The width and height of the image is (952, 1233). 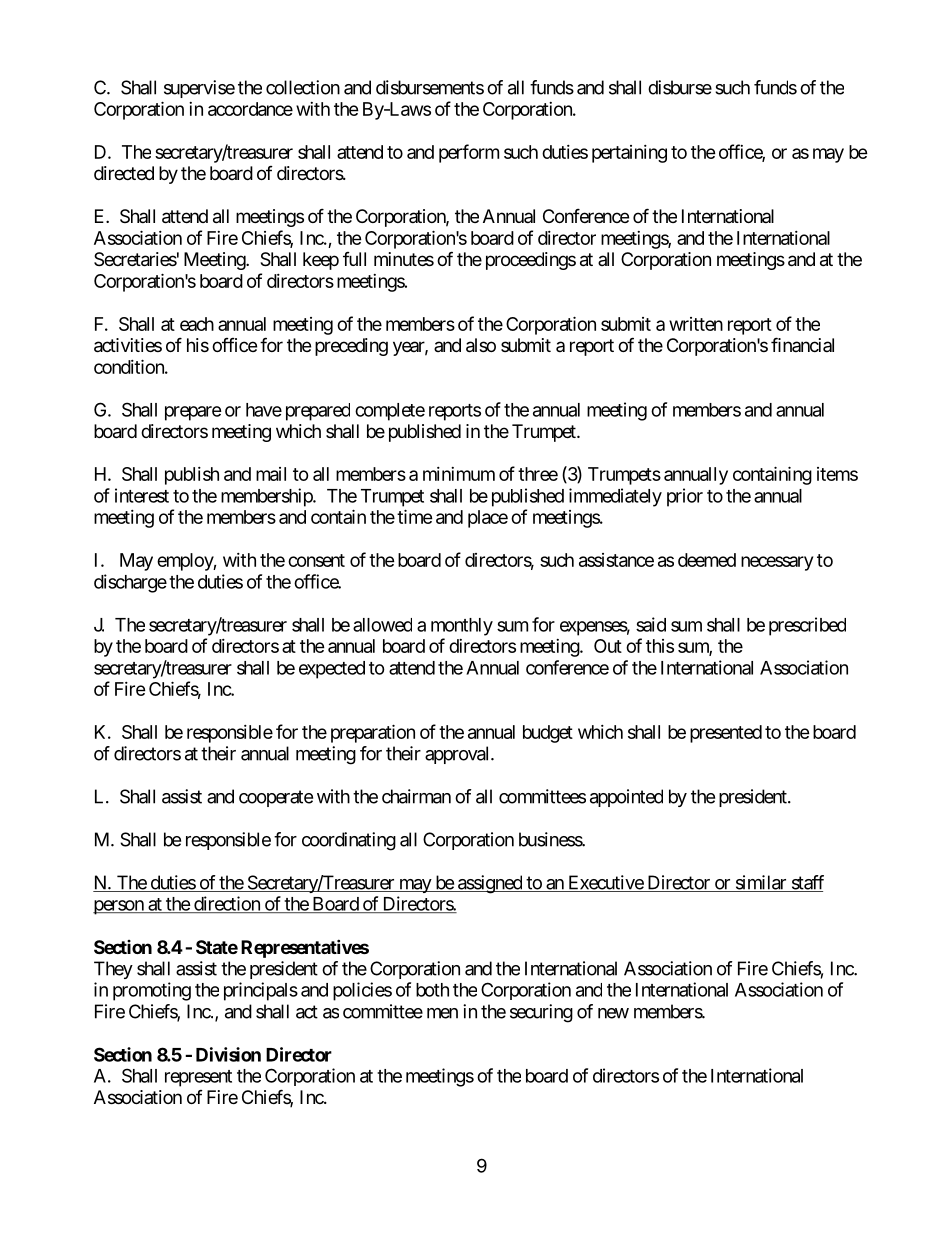 What do you see at coordinates (707, 560) in the image?
I see `deemed` at bounding box center [707, 560].
